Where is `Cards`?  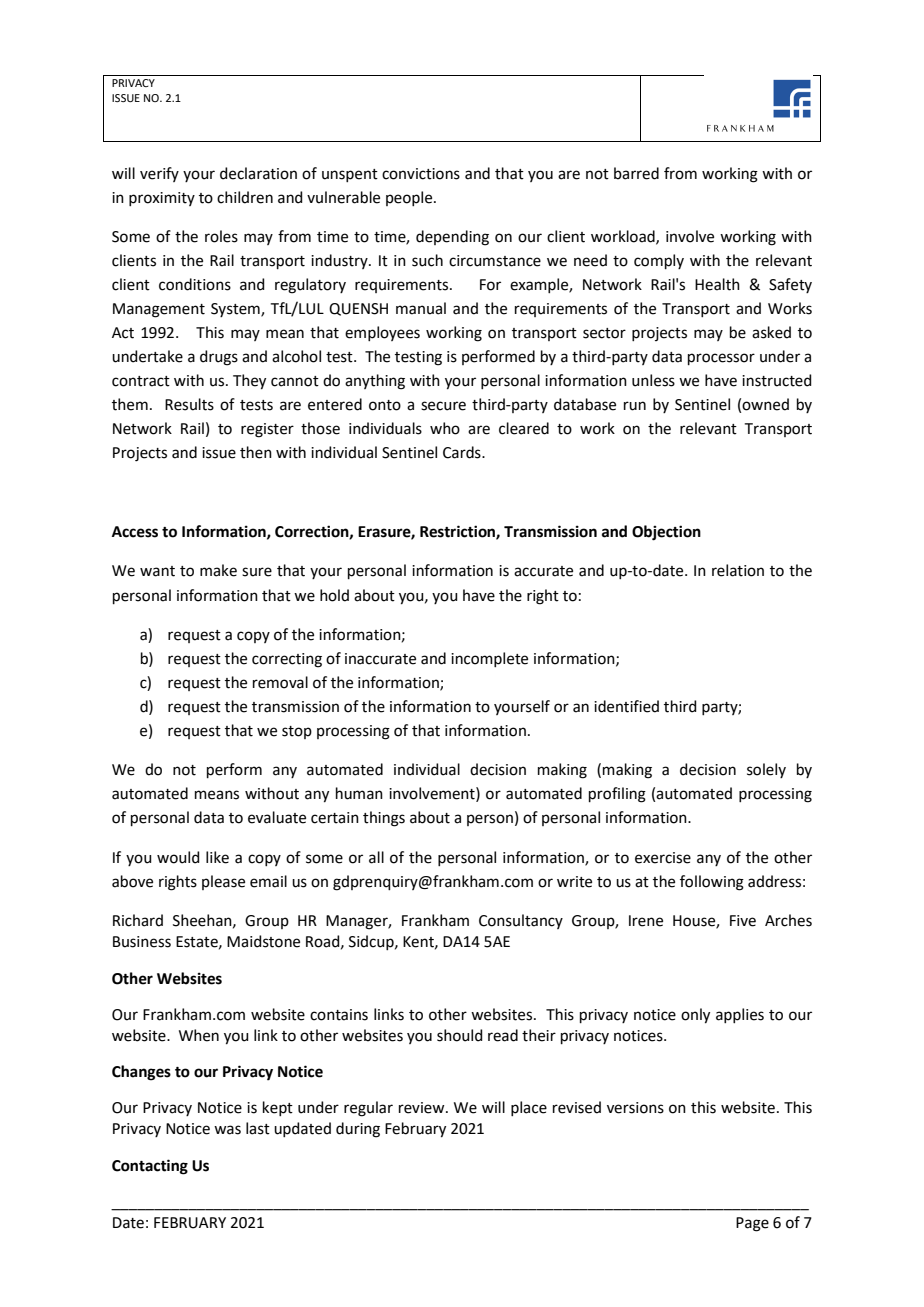
Cards is located at coordinates (463, 452).
